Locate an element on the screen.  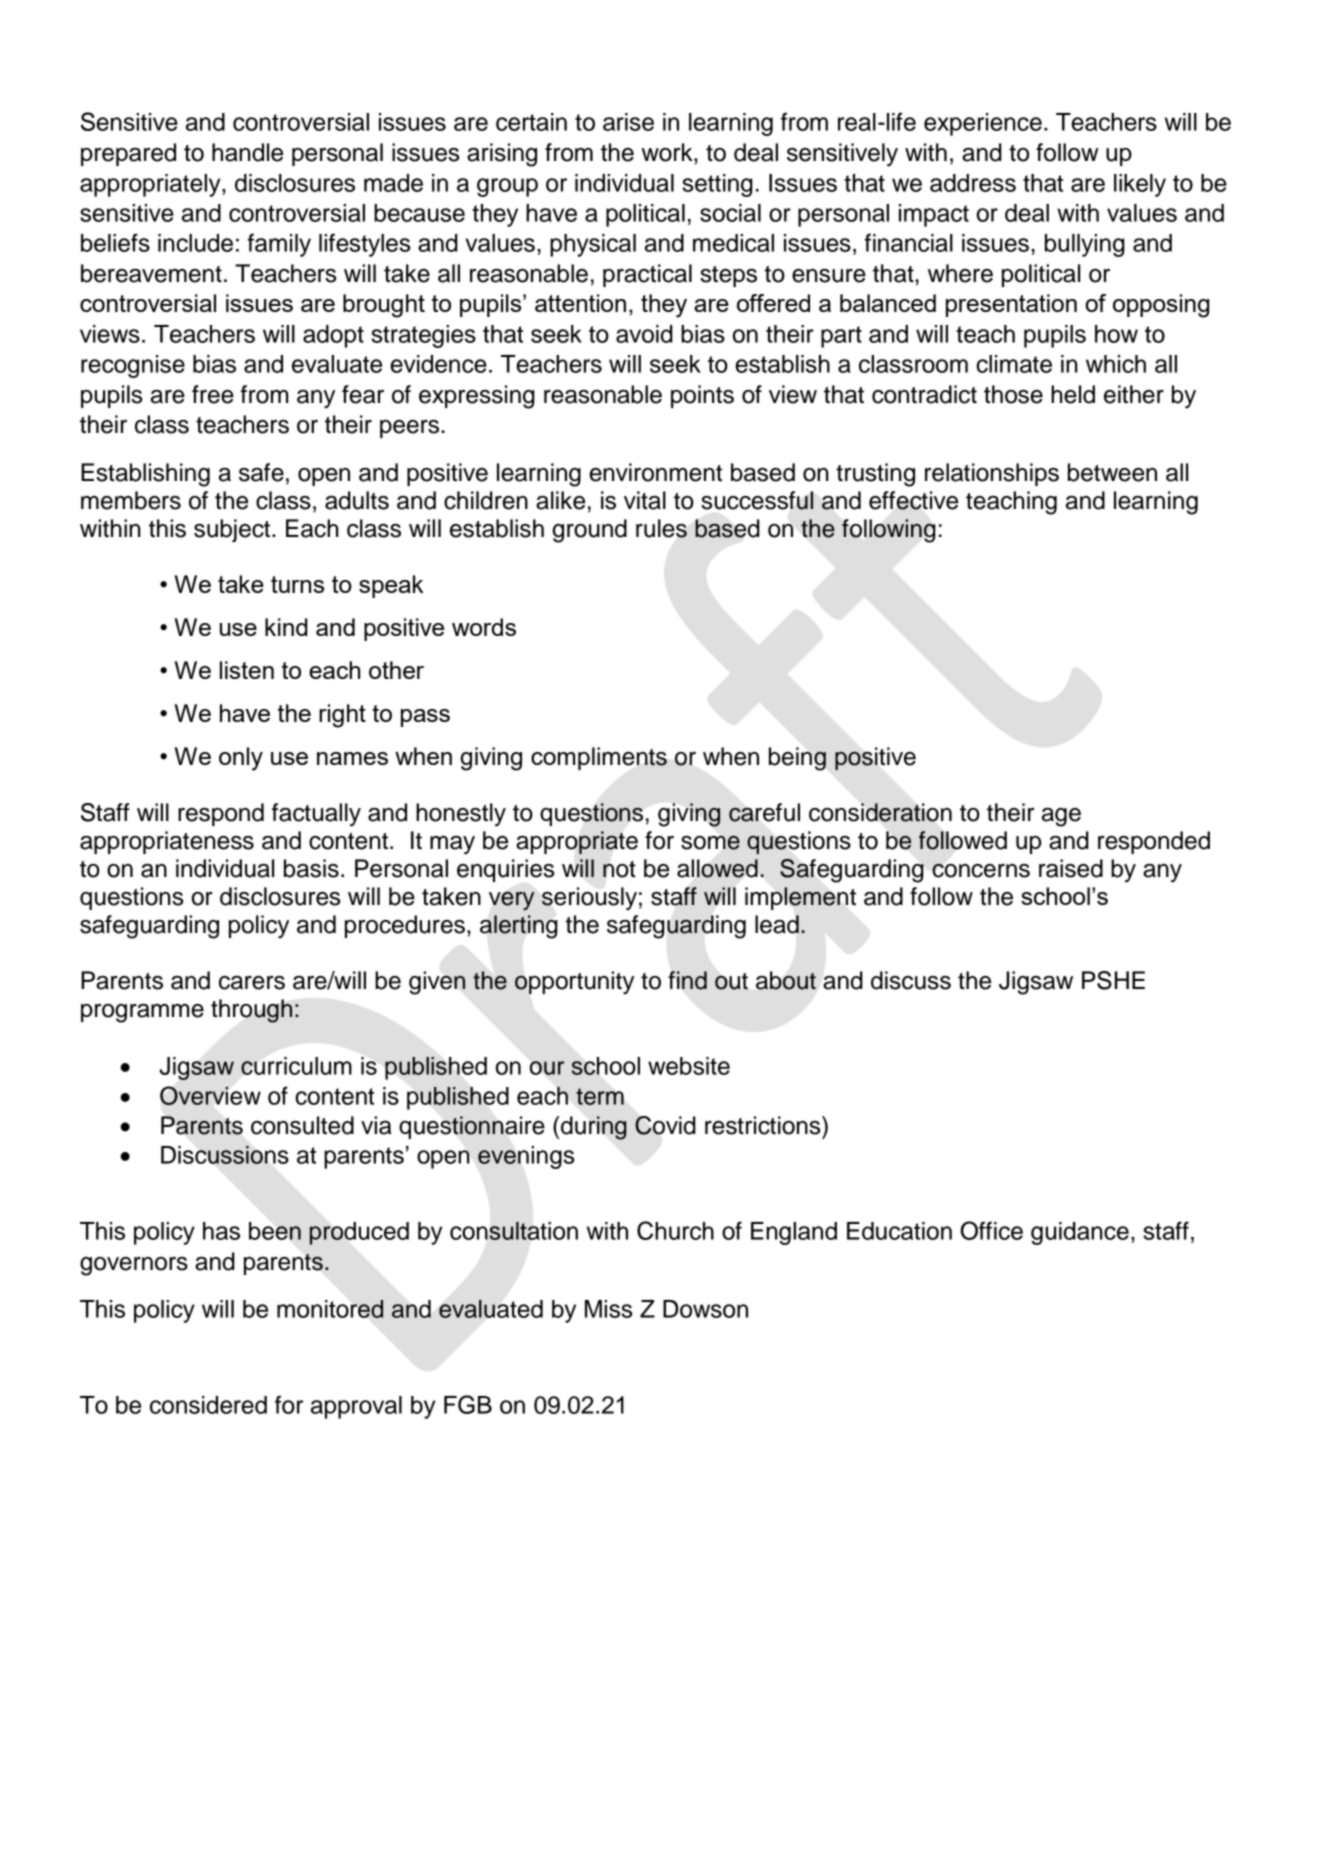
points is located at coordinates (702, 396).
